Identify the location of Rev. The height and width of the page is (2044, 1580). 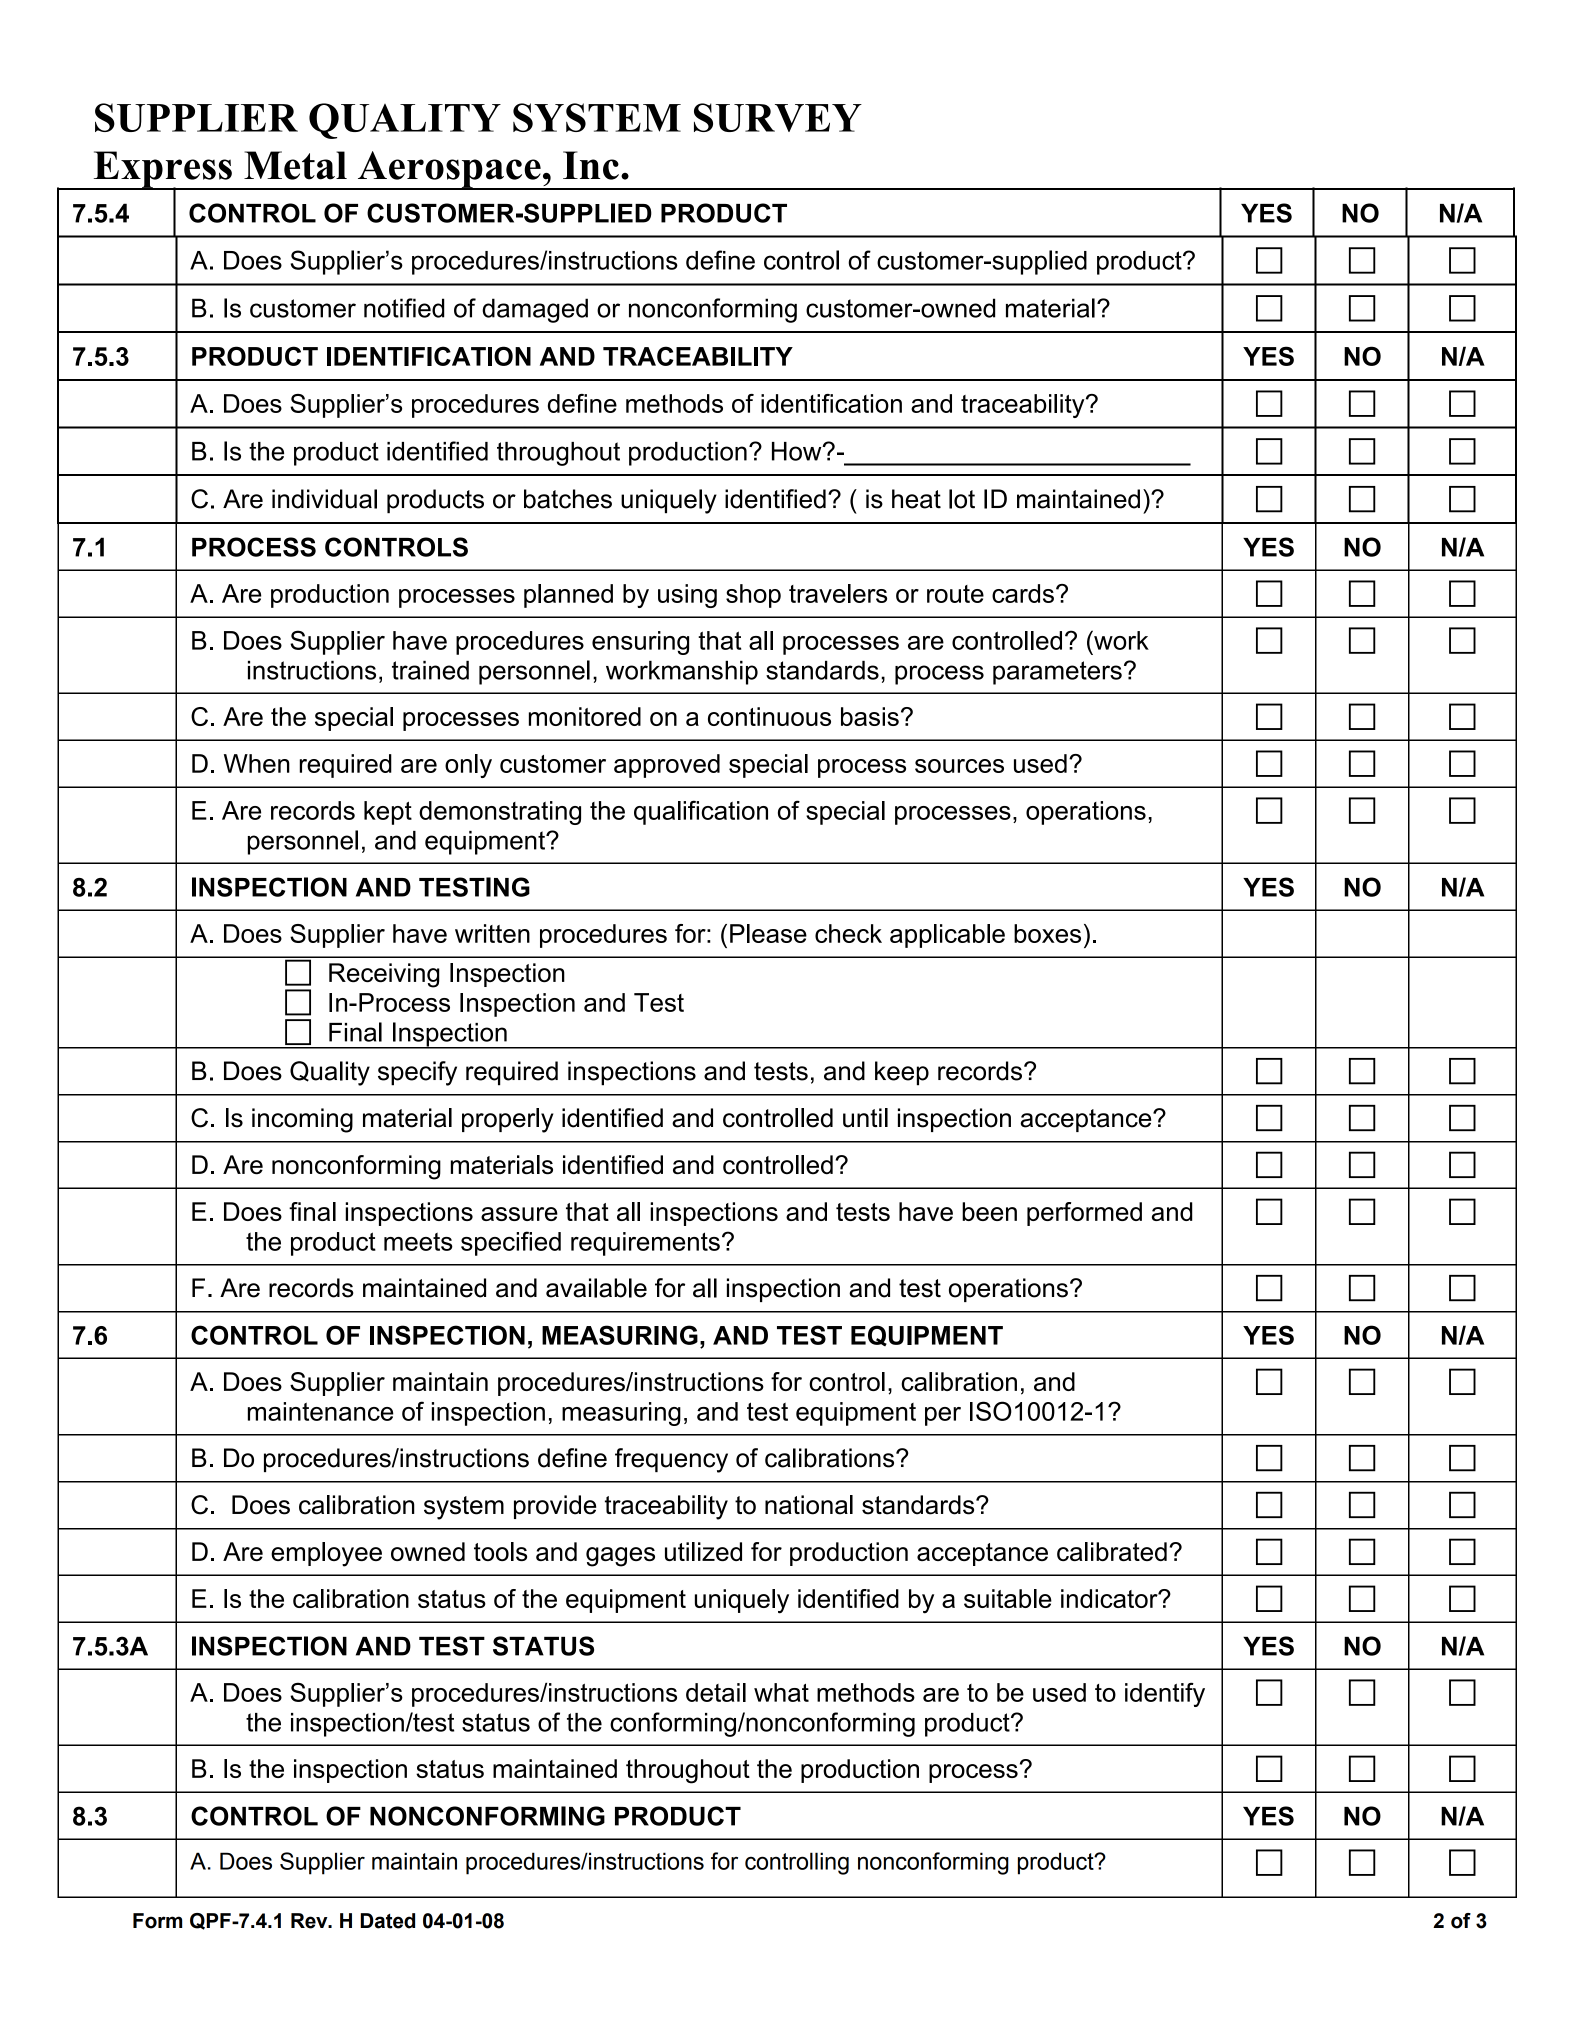
(310, 1921).
